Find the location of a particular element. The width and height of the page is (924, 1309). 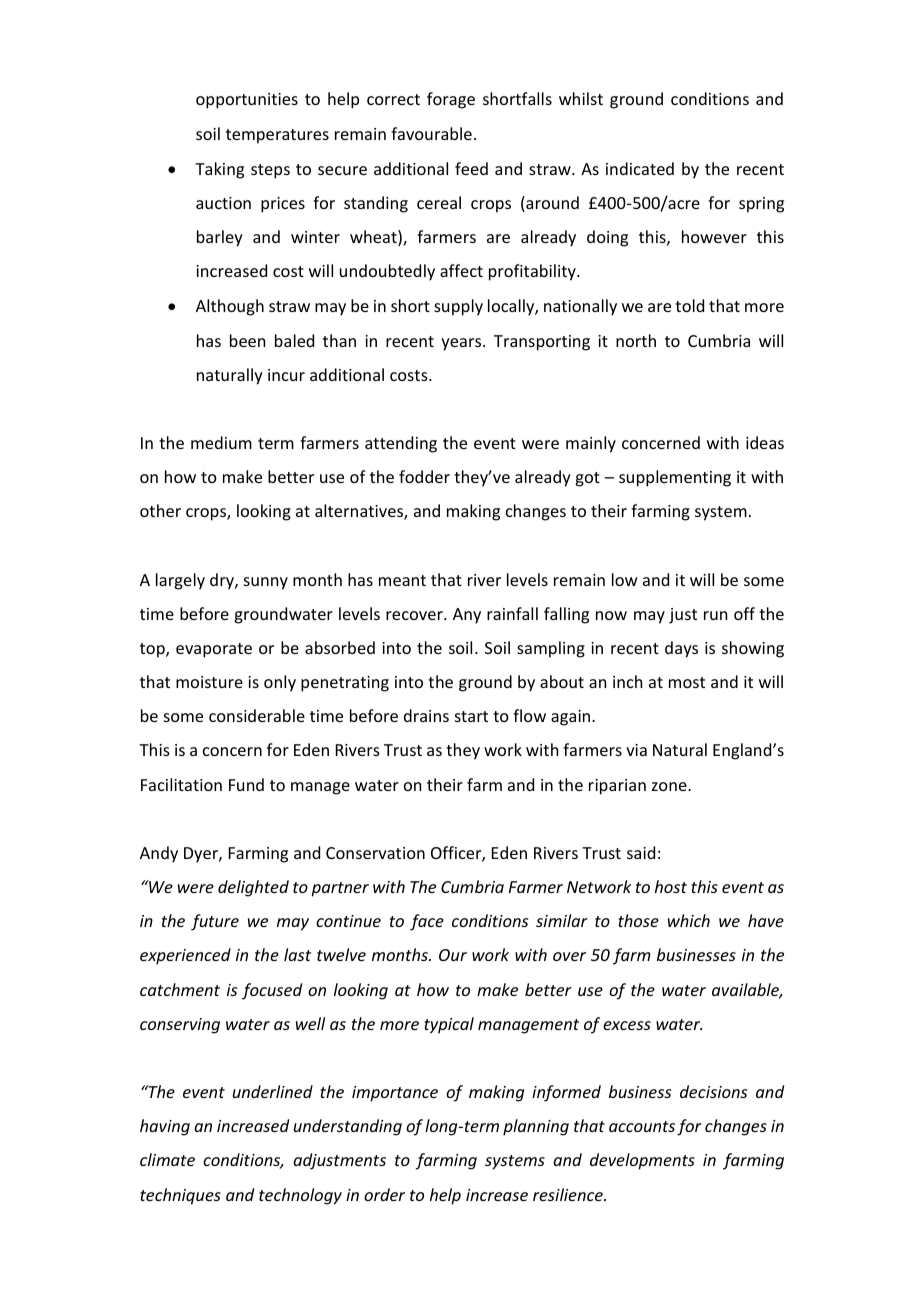

told is located at coordinates (689, 305).
